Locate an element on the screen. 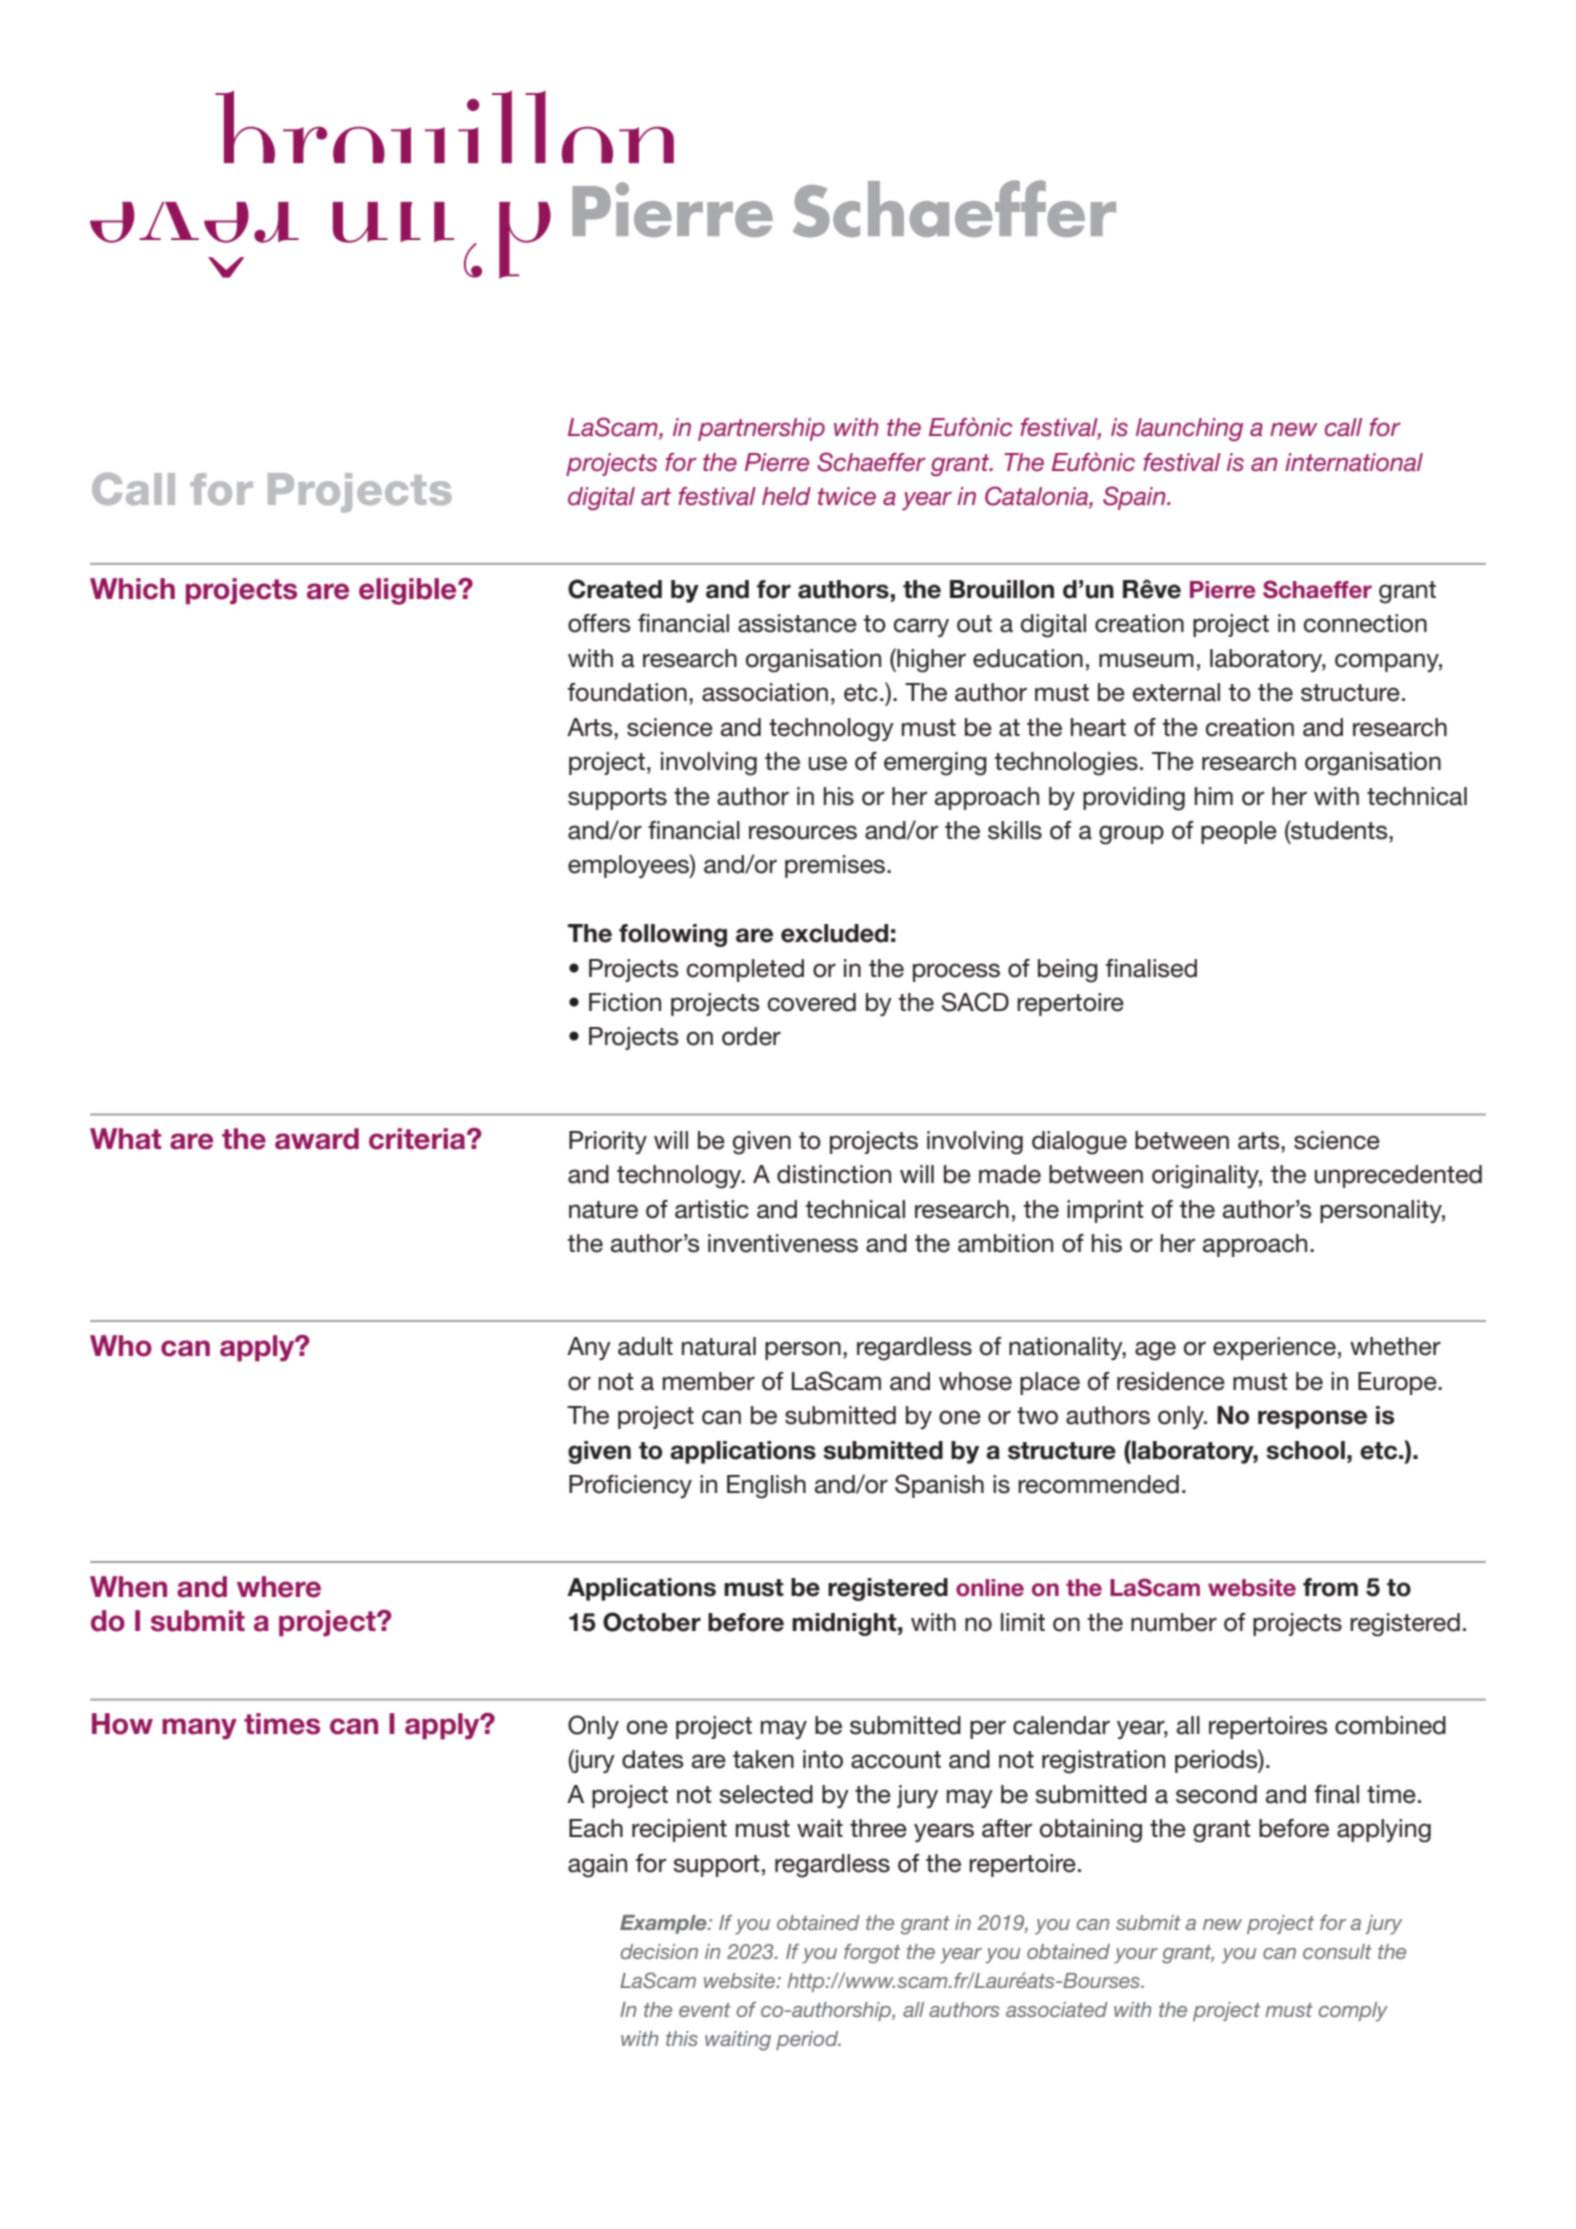 The width and height of the screenshot is (1576, 2229). English is located at coordinates (766, 1487).
